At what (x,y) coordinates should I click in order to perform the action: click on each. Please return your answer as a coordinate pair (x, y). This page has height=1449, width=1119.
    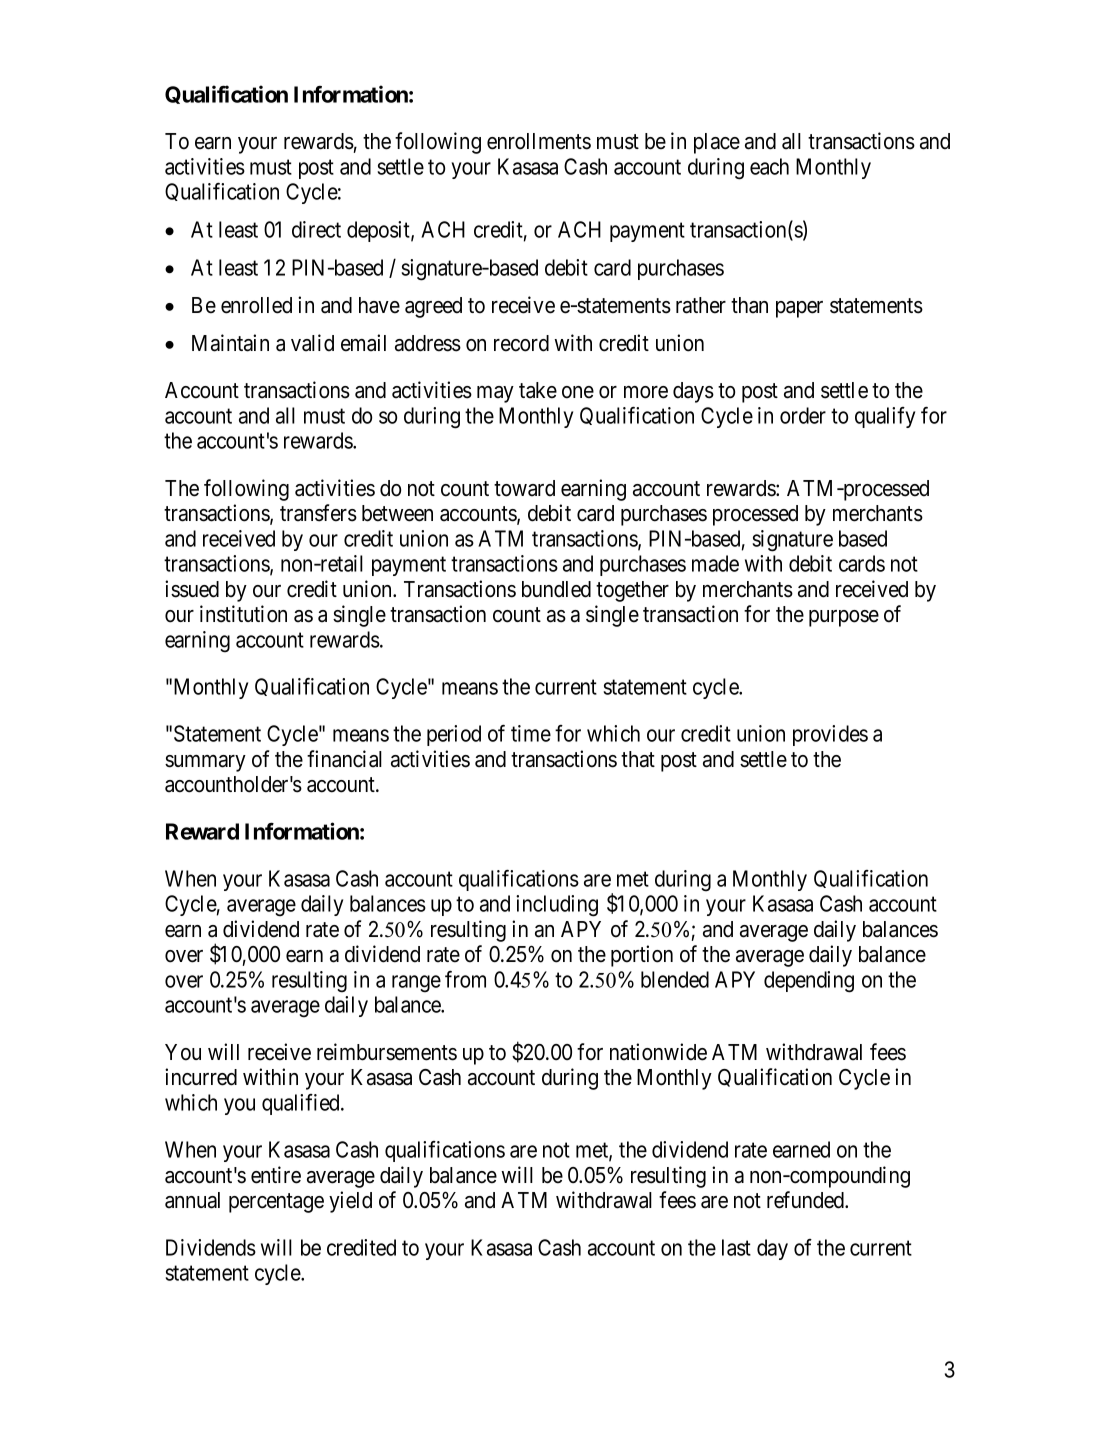
    Looking at the image, I should click on (769, 166).
